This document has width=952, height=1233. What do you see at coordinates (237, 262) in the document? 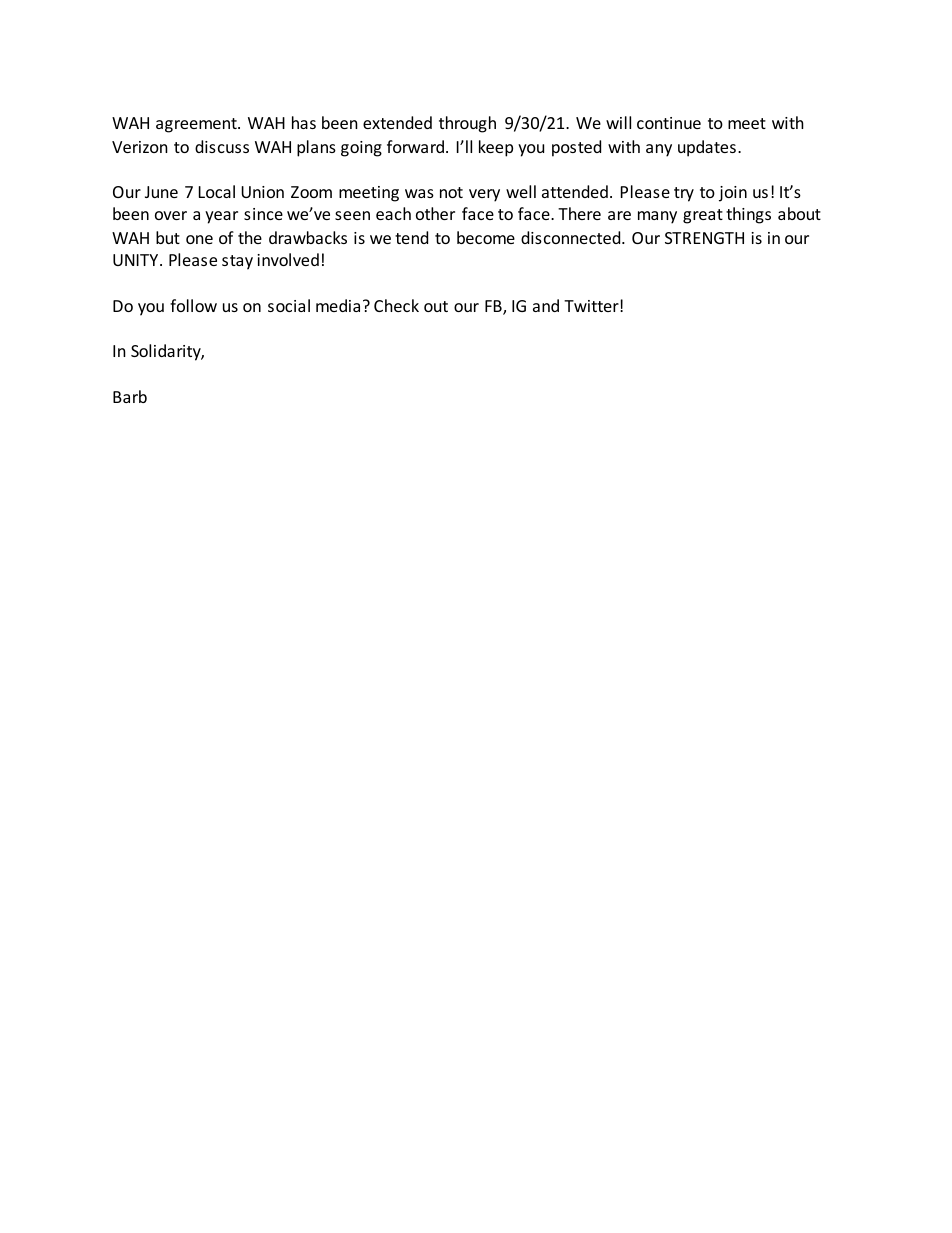
I see `stay` at bounding box center [237, 262].
